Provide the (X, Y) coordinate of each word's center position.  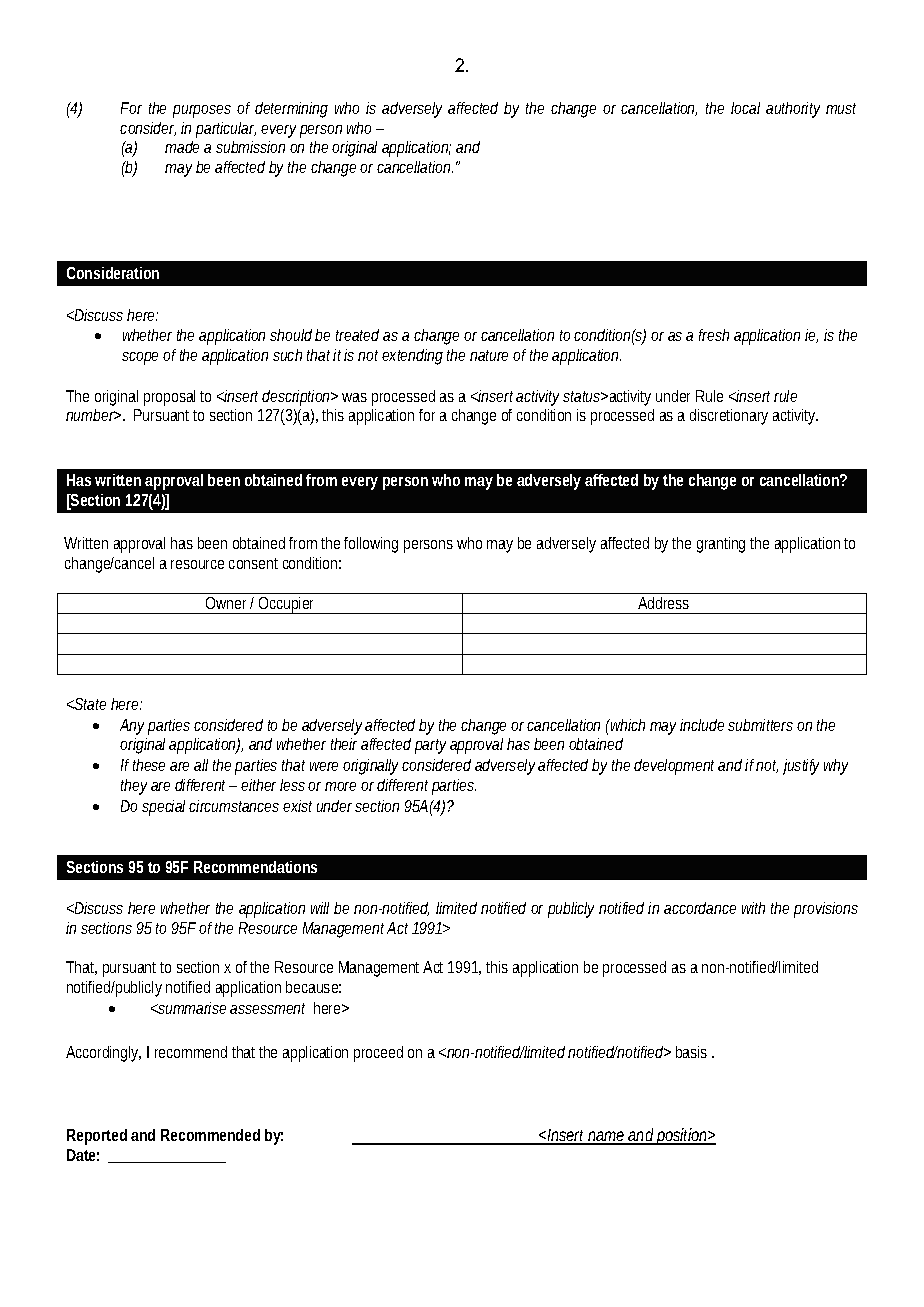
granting (721, 545)
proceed (378, 1054)
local (745, 108)
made (182, 147)
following (371, 545)
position (681, 1136)
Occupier (287, 605)
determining (291, 110)
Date (81, 1155)
